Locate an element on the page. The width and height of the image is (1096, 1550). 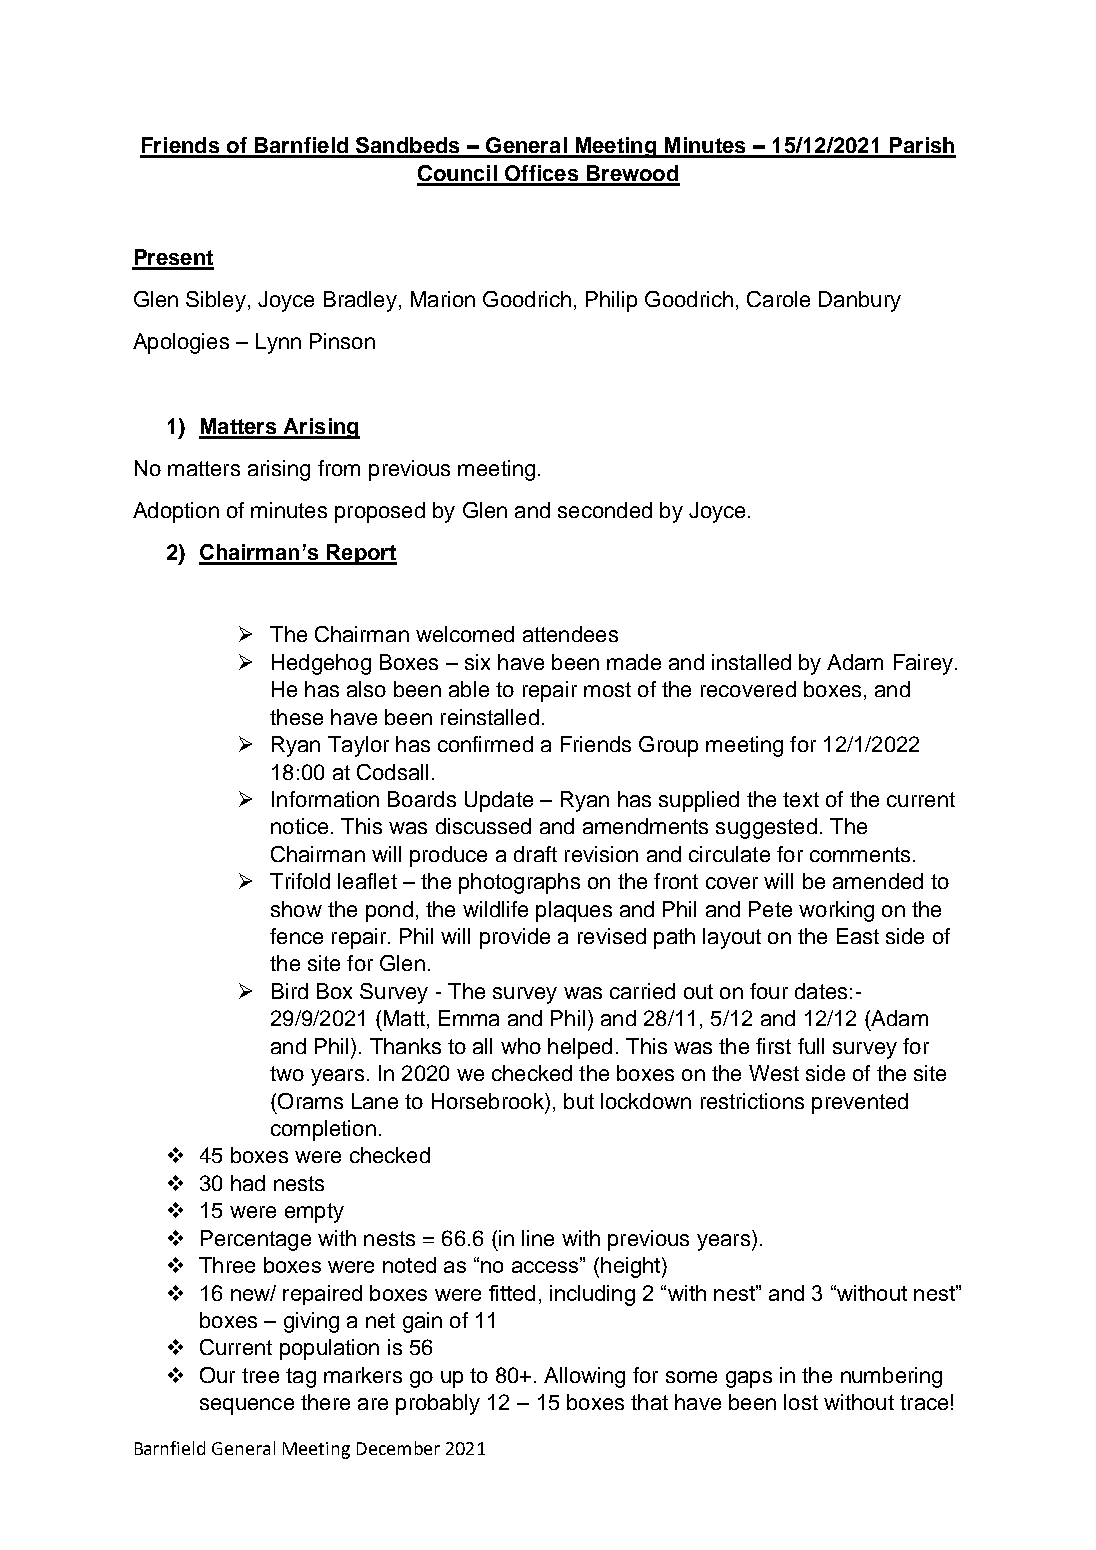
comments is located at coordinates (860, 854).
